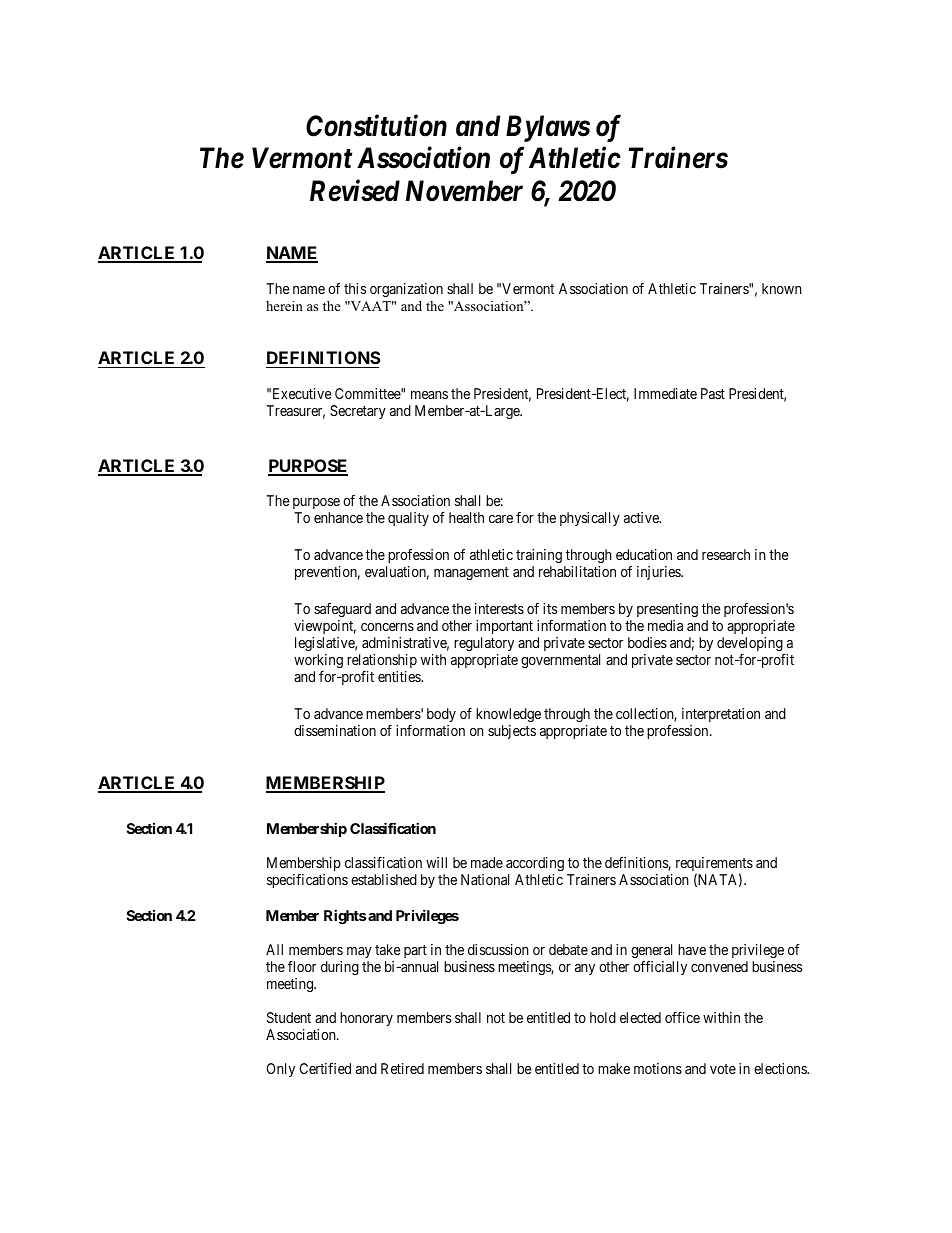 The image size is (952, 1233). Describe the element at coordinates (713, 393) in the document. I see `Past` at that location.
